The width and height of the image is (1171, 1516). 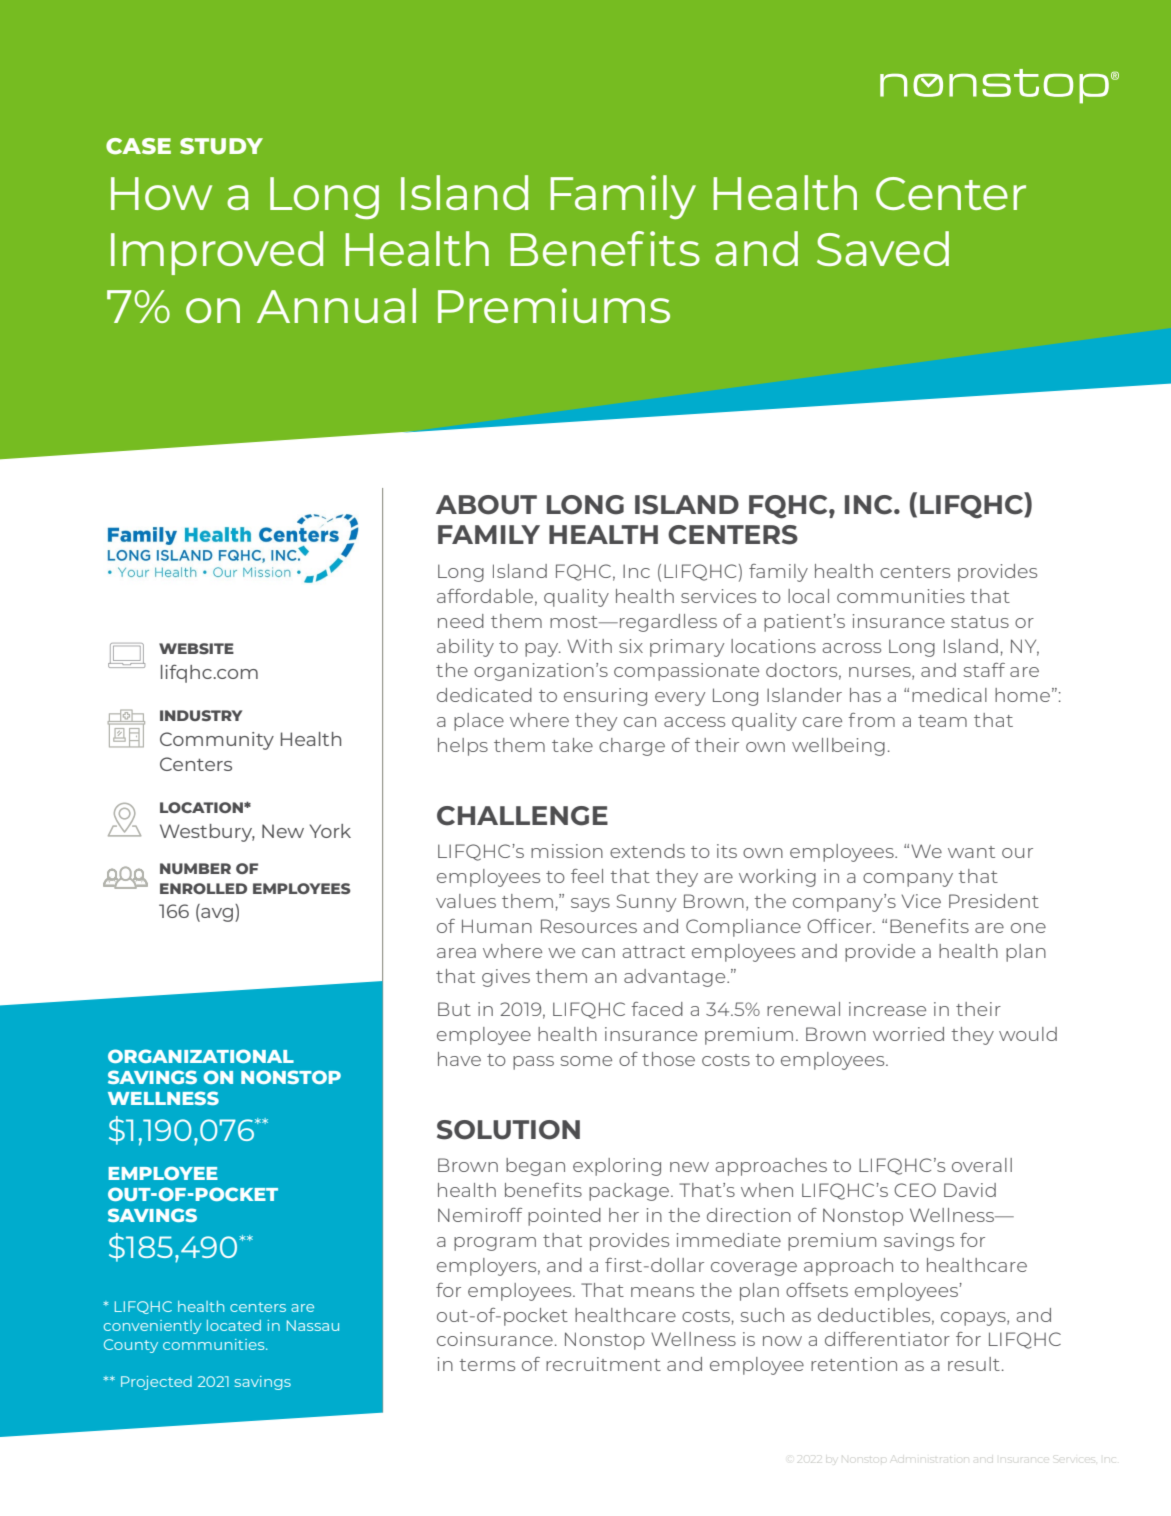 I want to click on SOLUTION, so click(x=508, y=1130).
